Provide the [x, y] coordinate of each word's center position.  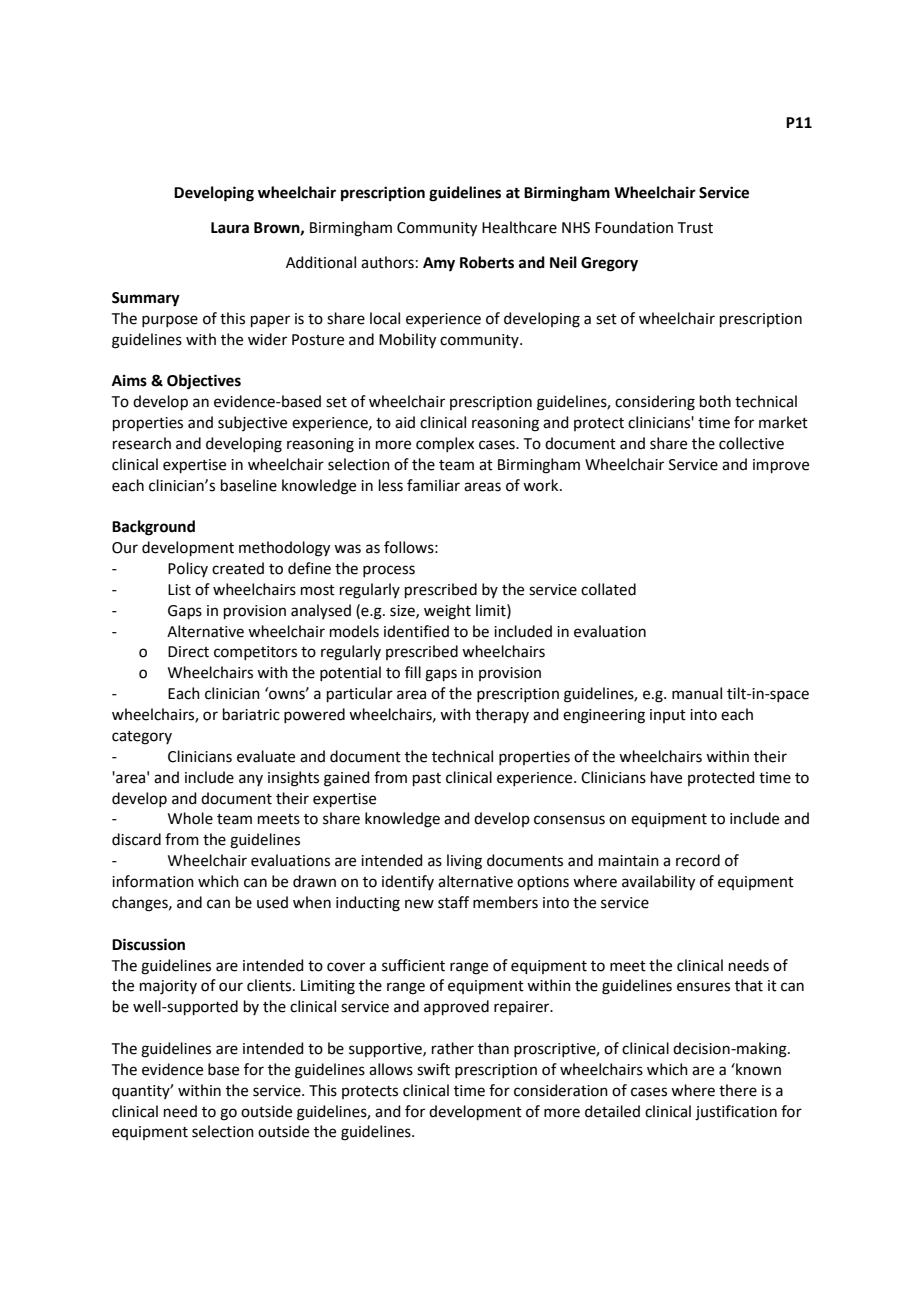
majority [168, 987]
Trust [695, 228]
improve [781, 466]
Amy [439, 264]
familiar [433, 485]
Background [153, 528]
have [666, 777]
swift [433, 1069]
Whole [190, 818]
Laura [230, 228]
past [427, 779]
